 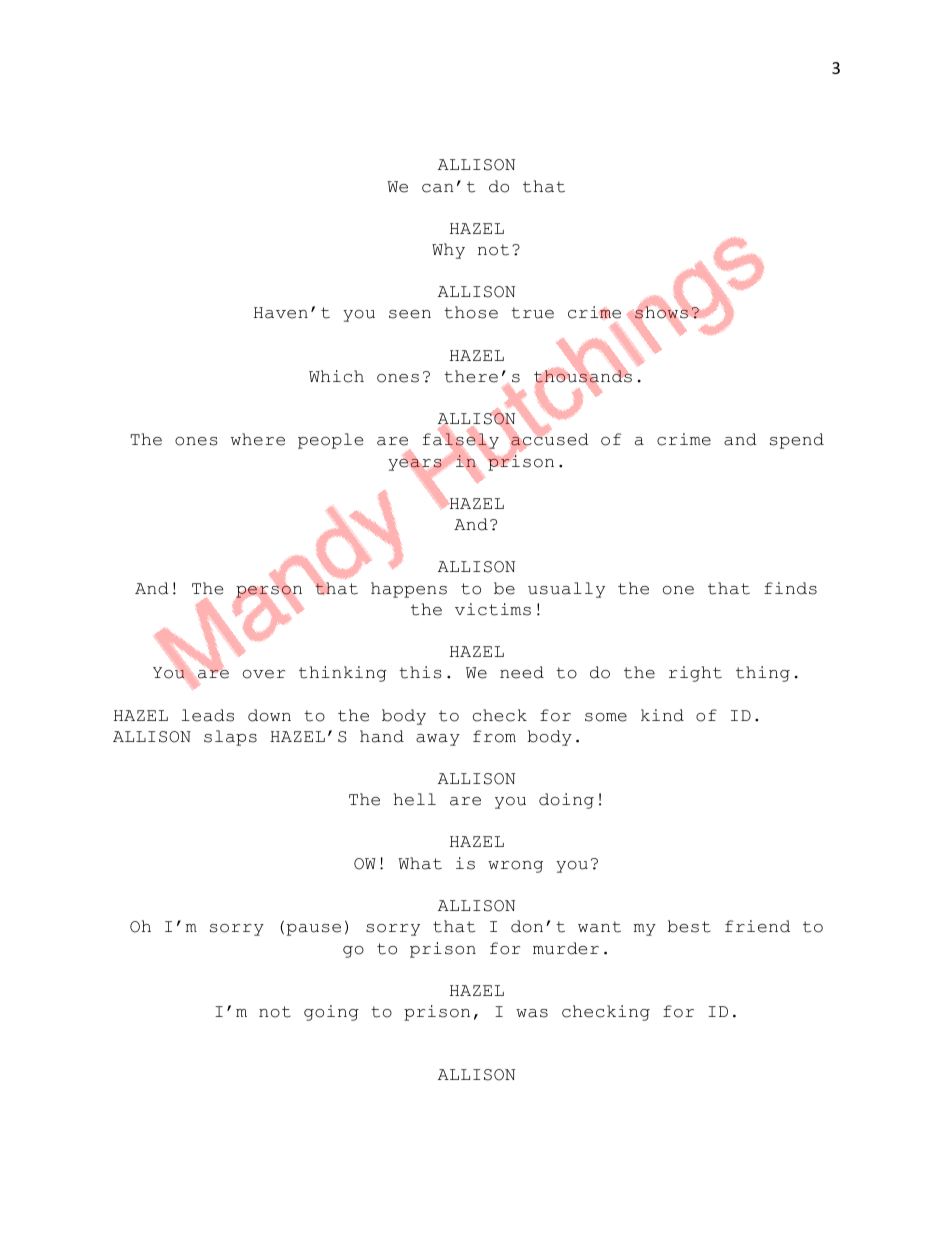 I want to click on spend, so click(x=797, y=441).
